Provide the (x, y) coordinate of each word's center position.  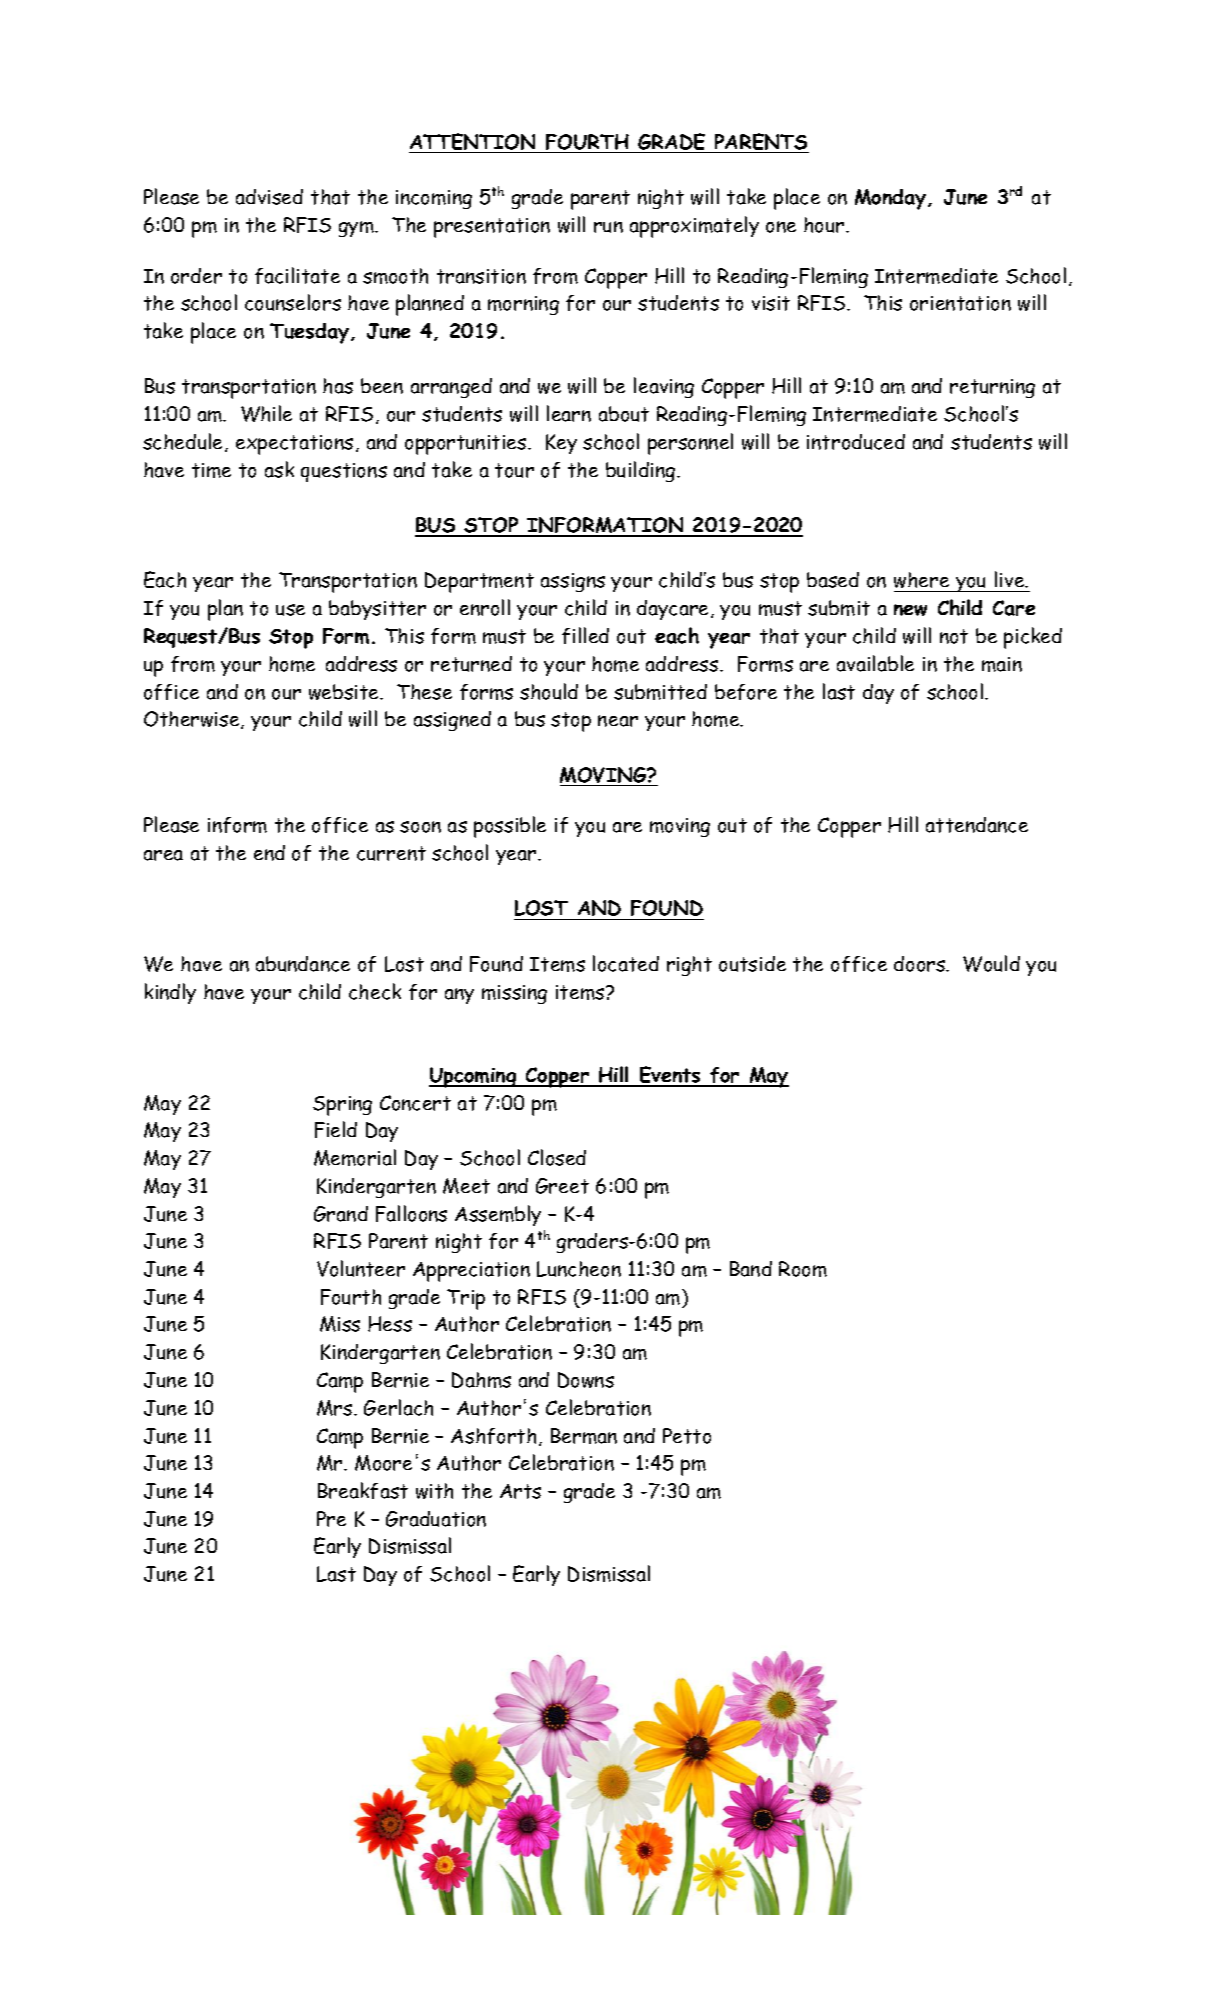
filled (585, 635)
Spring (342, 1106)
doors (921, 964)
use (290, 610)
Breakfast (363, 1490)
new (910, 610)
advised (269, 197)
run (608, 227)
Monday (890, 199)
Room (803, 1269)
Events (670, 1076)
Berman (584, 1436)
